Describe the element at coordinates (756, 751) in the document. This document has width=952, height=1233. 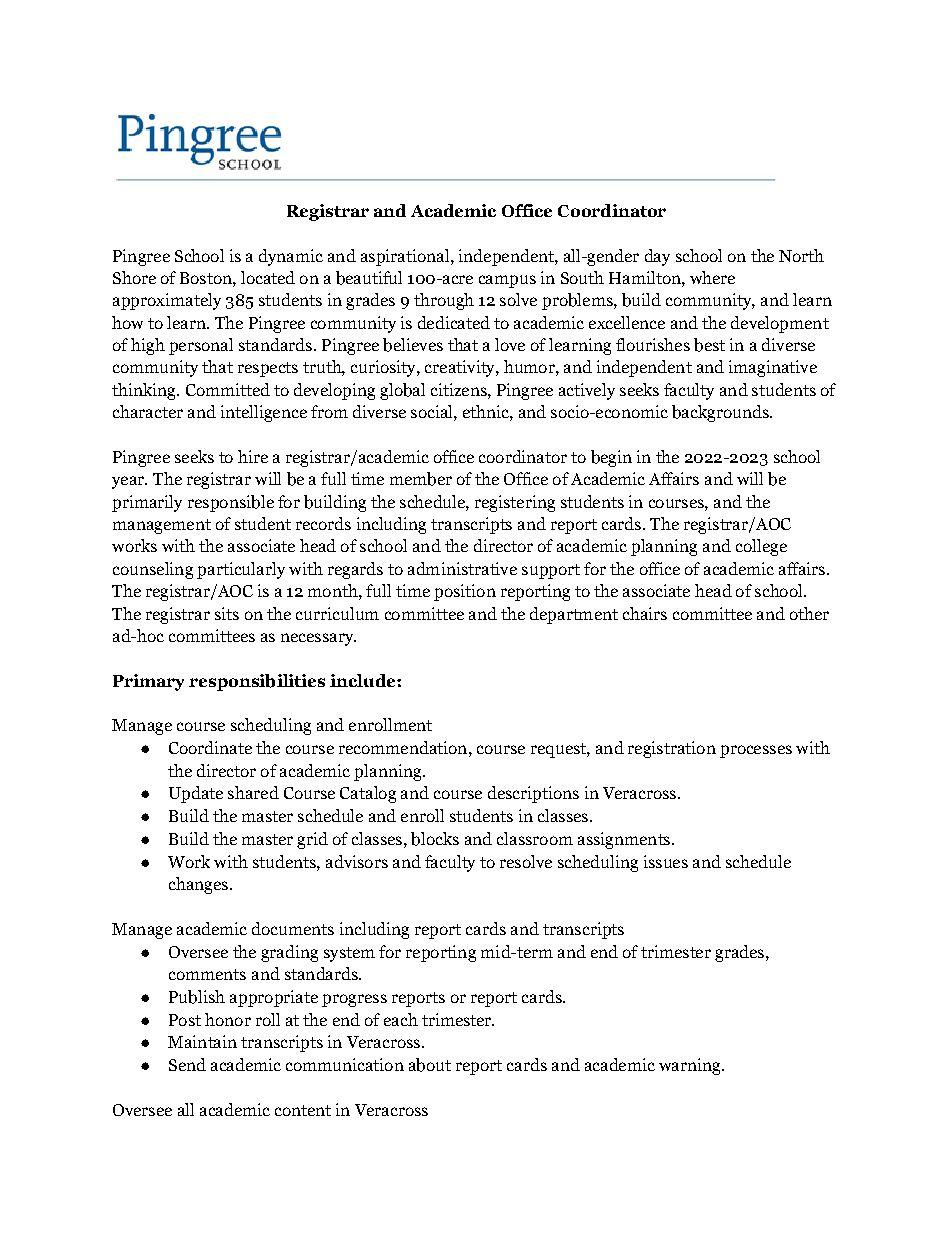
I see `processes` at that location.
